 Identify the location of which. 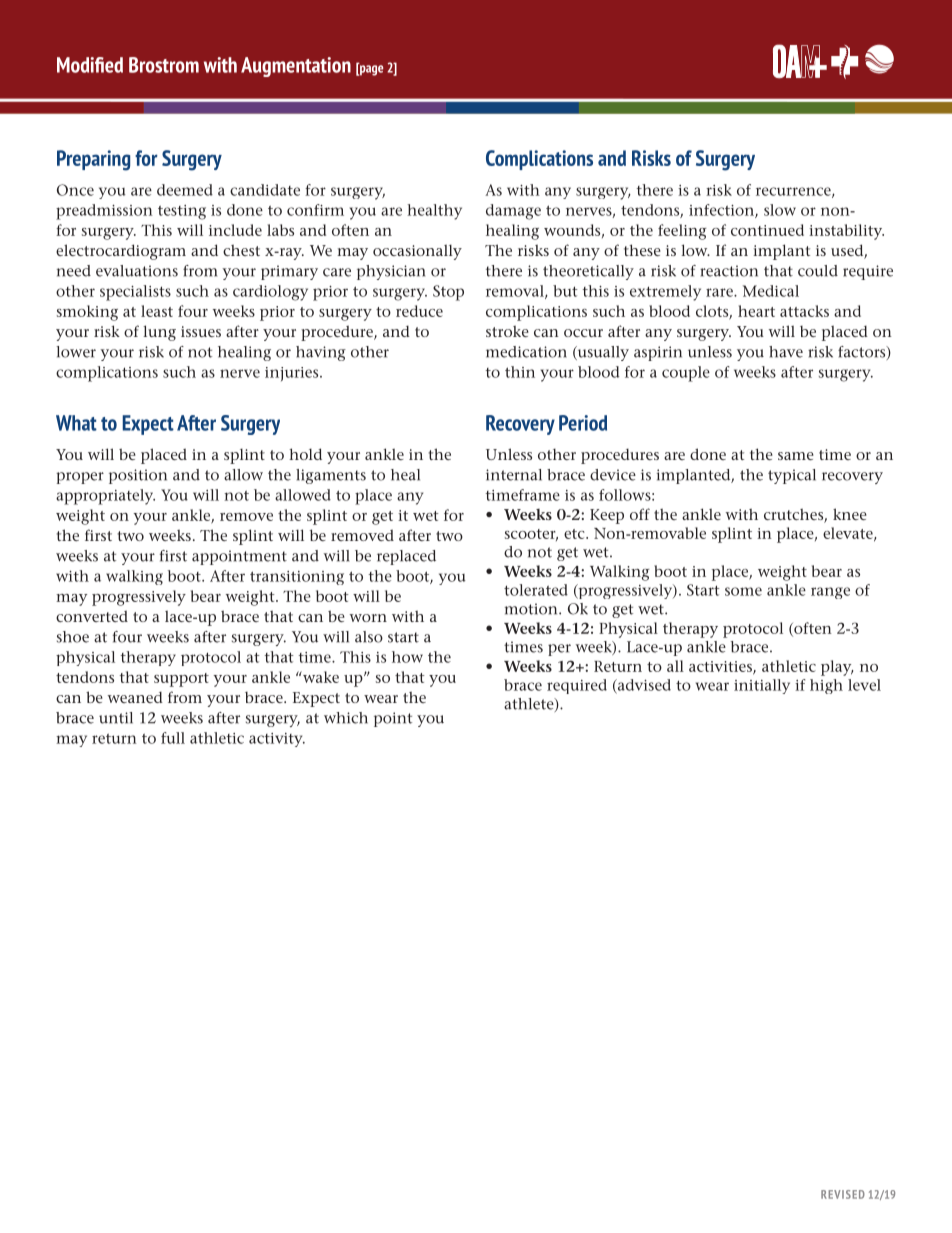
(346, 718).
